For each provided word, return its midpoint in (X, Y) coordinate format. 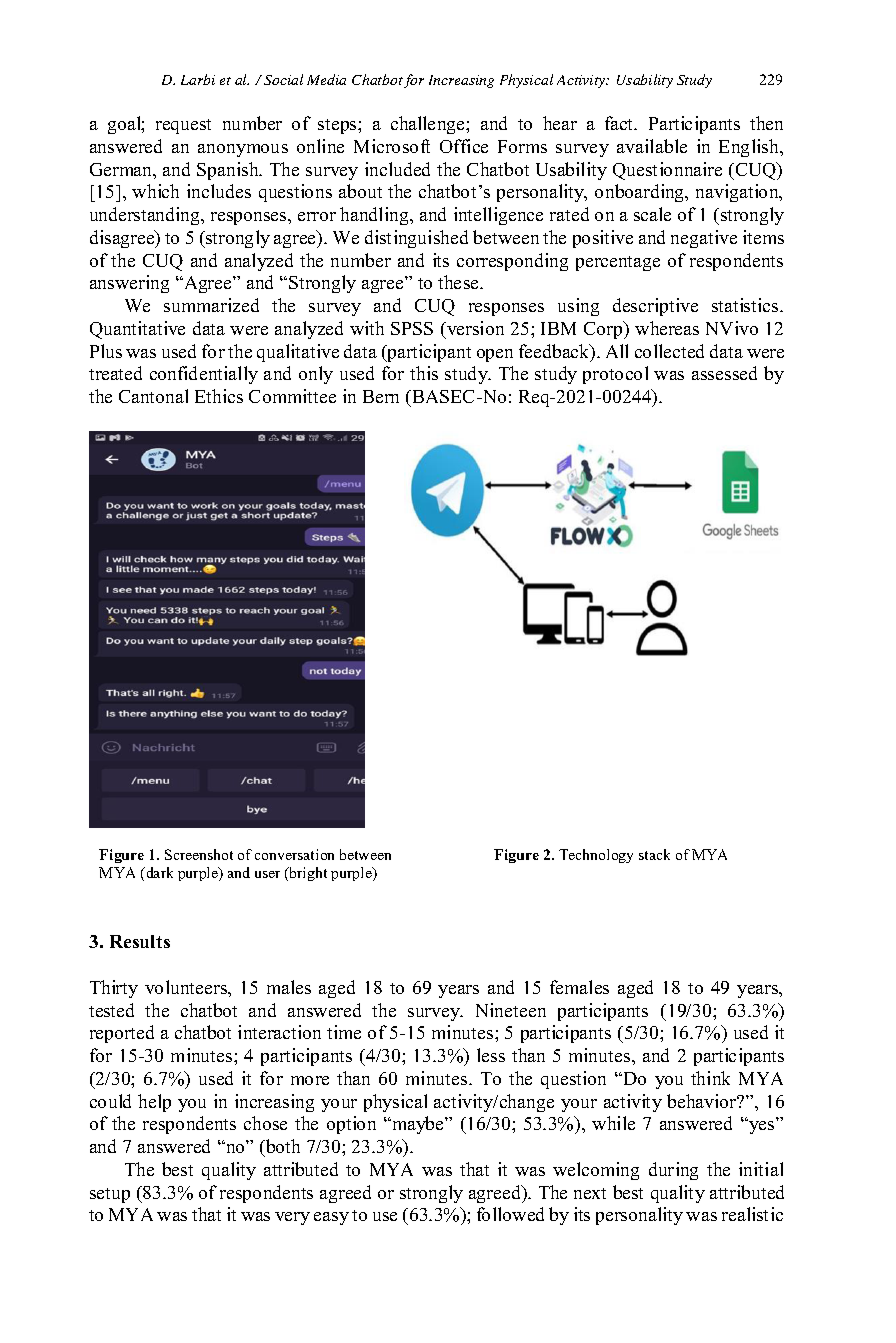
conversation (294, 854)
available (652, 146)
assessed (724, 373)
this (424, 373)
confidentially (204, 375)
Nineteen (511, 1010)
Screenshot (199, 854)
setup (110, 1195)
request (183, 126)
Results (140, 941)
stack (654, 854)
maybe (418, 1125)
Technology (596, 856)
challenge (429, 125)
